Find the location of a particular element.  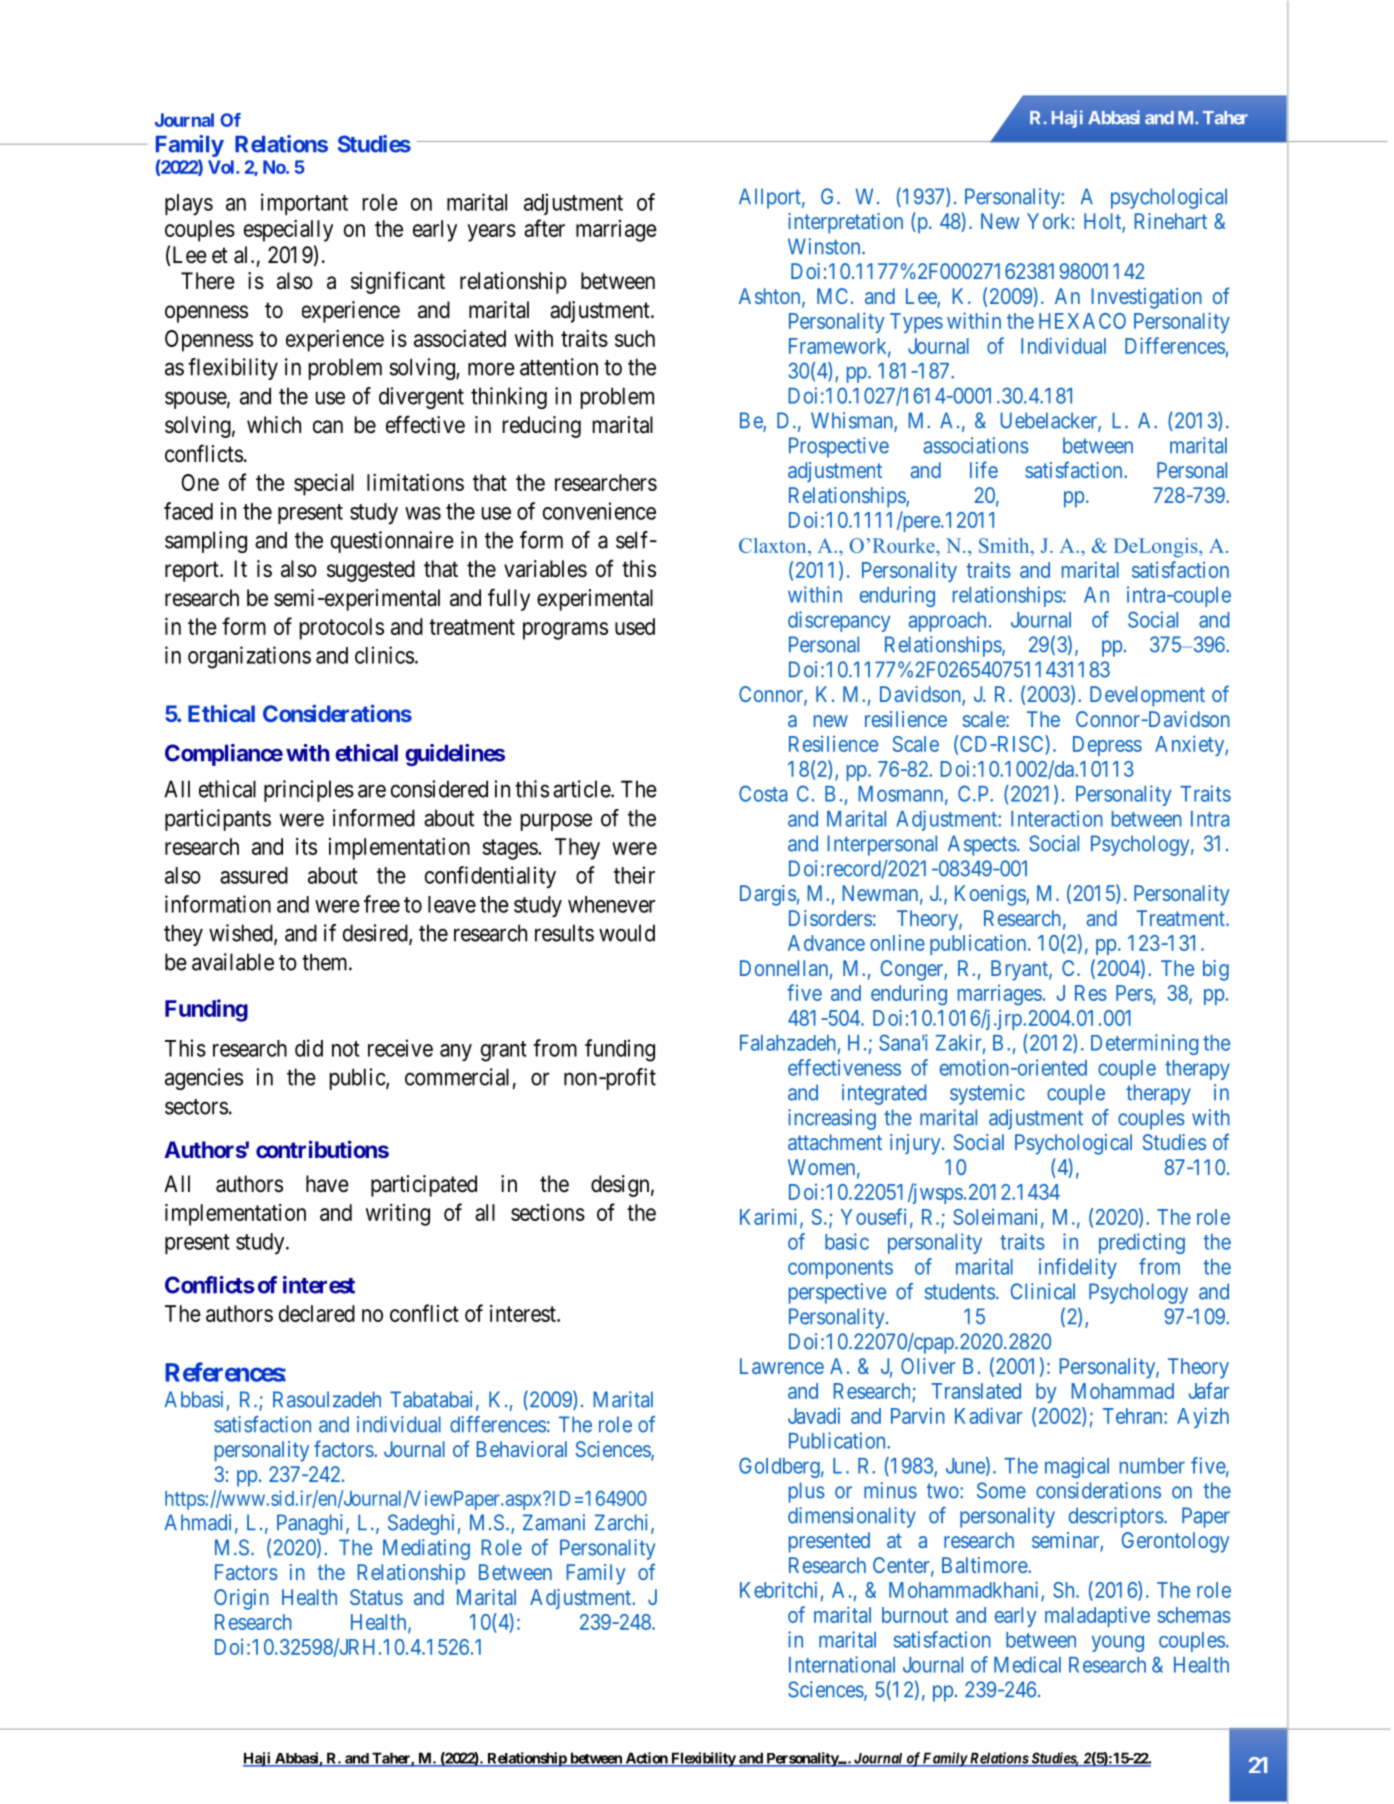

important is located at coordinates (304, 204).
